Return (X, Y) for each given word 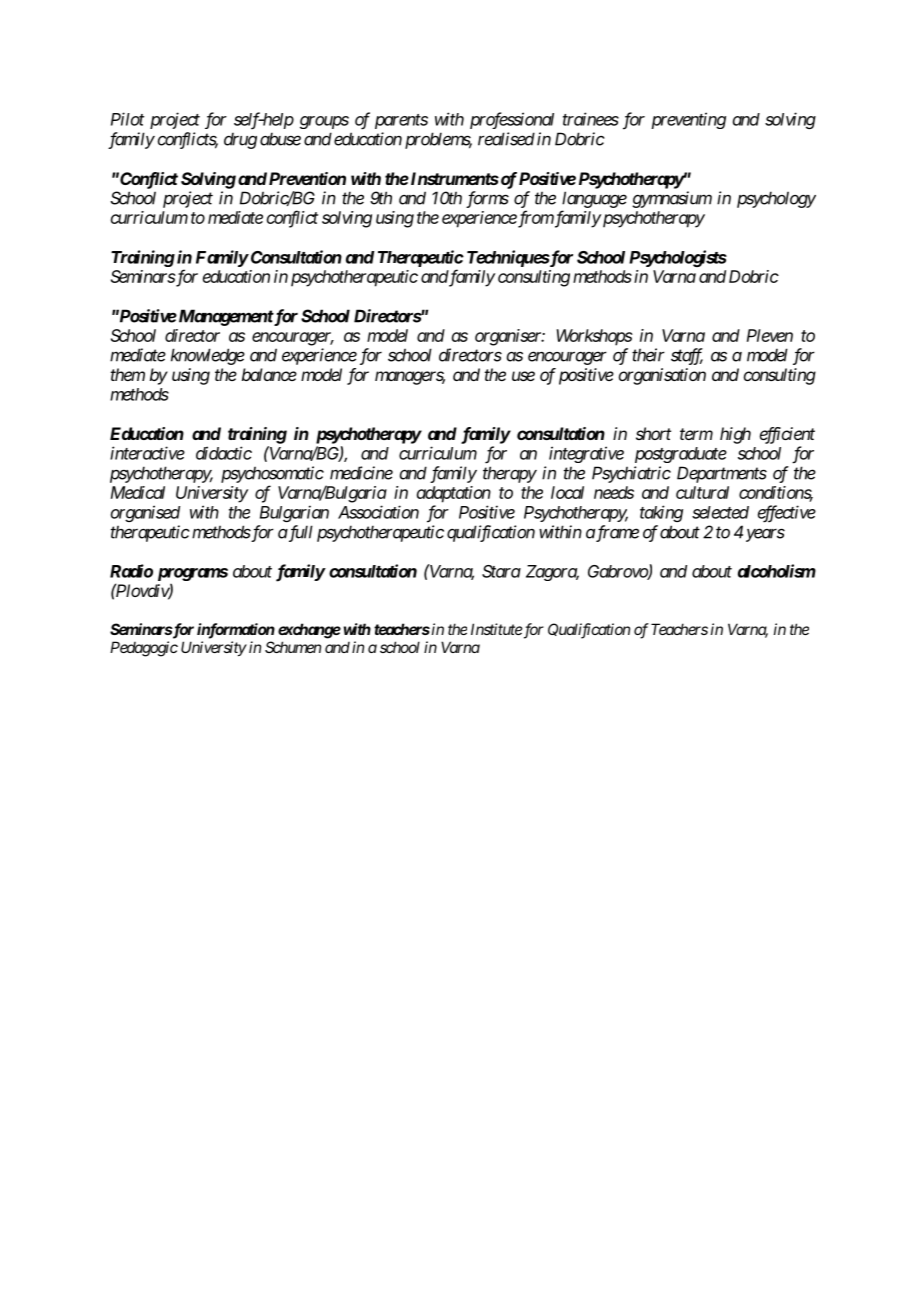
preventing (688, 120)
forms (487, 199)
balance (269, 374)
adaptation (454, 494)
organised (145, 513)
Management (224, 317)
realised (506, 139)
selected (720, 512)
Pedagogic (144, 649)
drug (240, 141)
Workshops (595, 337)
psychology (776, 199)
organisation (662, 376)
